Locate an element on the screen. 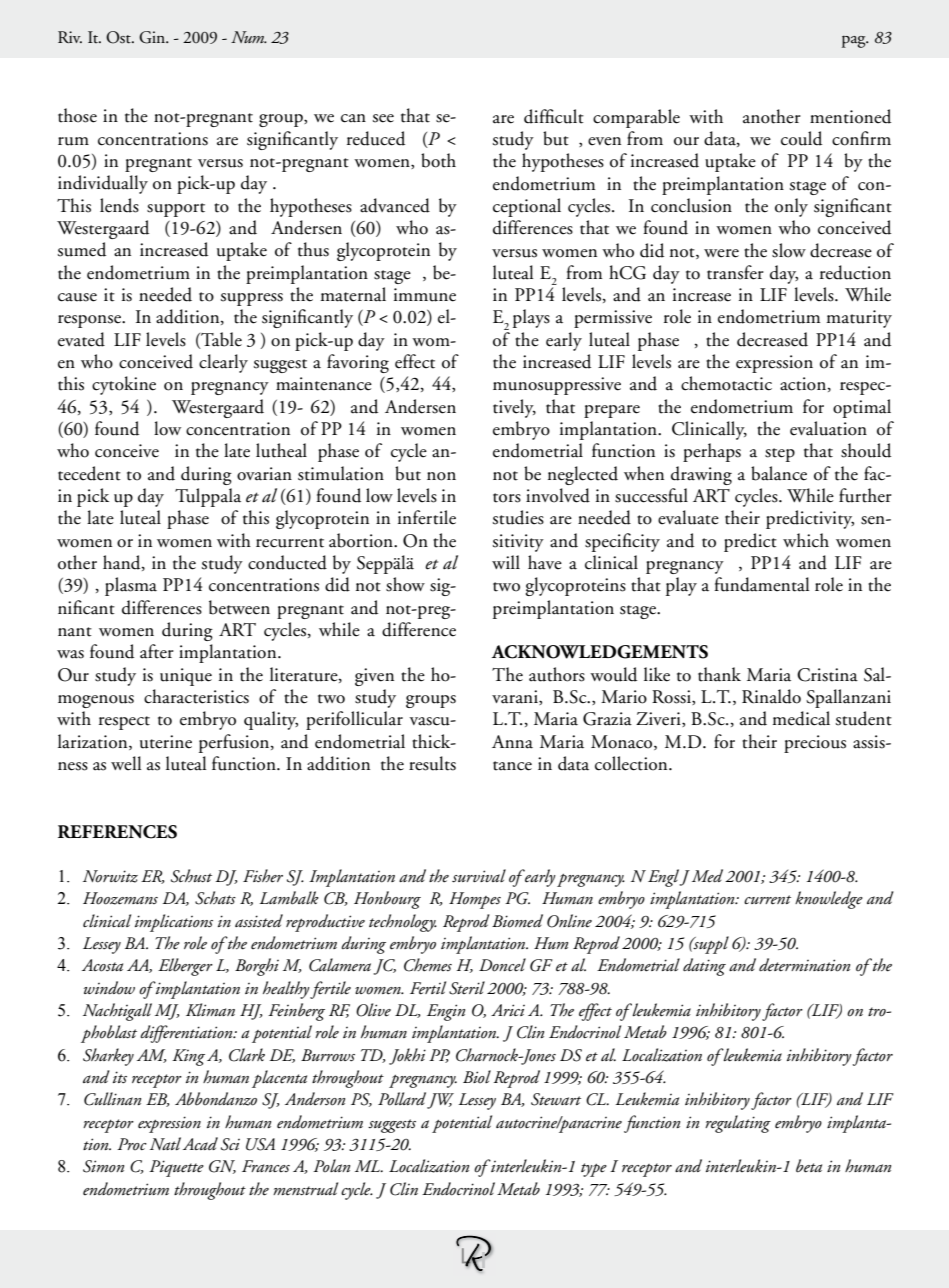 The height and width of the screenshot is (1288, 949). plasma is located at coordinates (131, 586).
